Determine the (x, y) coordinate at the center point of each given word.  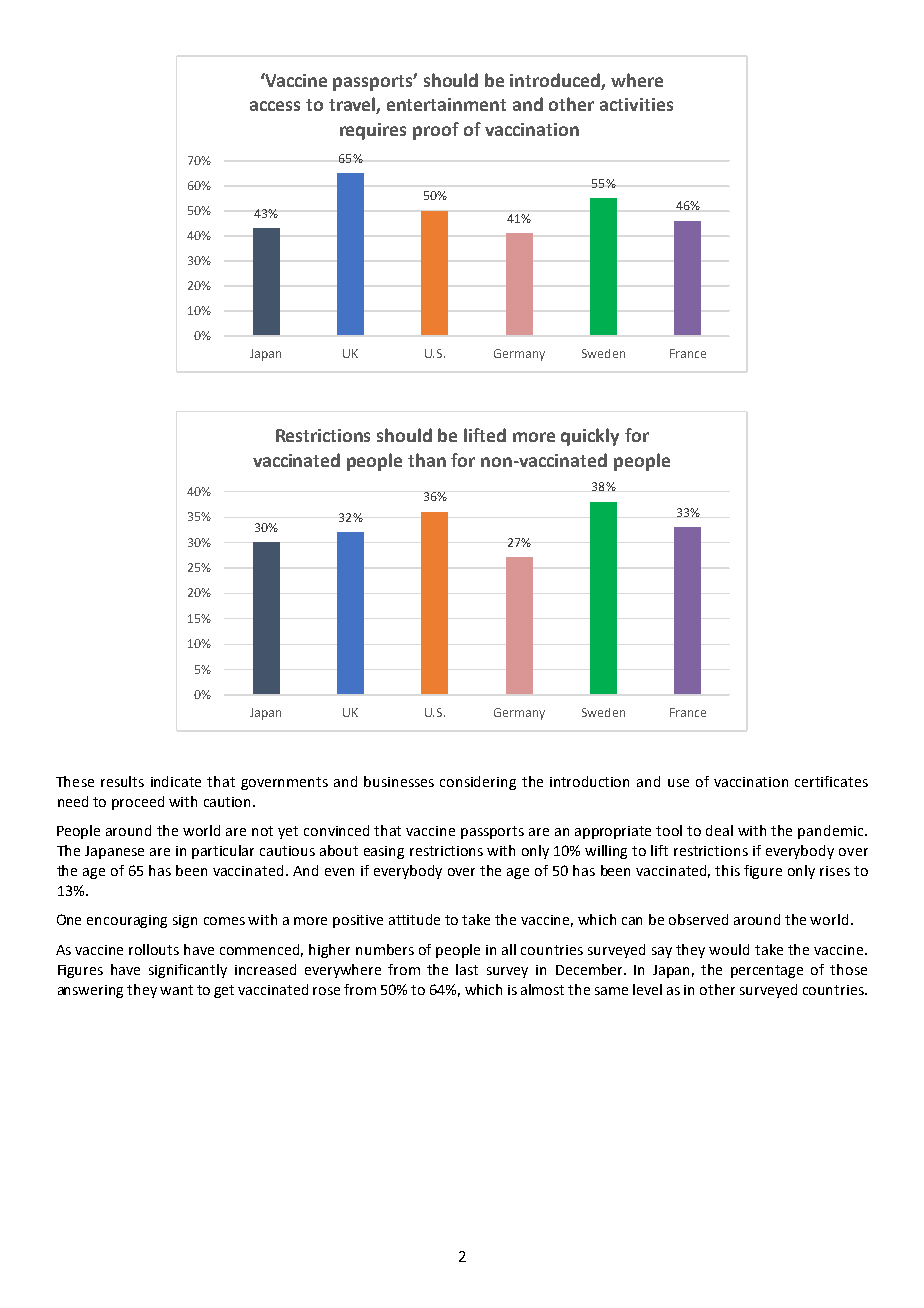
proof (436, 131)
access (275, 106)
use (678, 783)
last (467, 969)
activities (636, 104)
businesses (399, 781)
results (122, 781)
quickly (590, 437)
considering (478, 783)
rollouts (154, 949)
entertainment (446, 104)
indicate (176, 781)
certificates (831, 781)
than (427, 460)
